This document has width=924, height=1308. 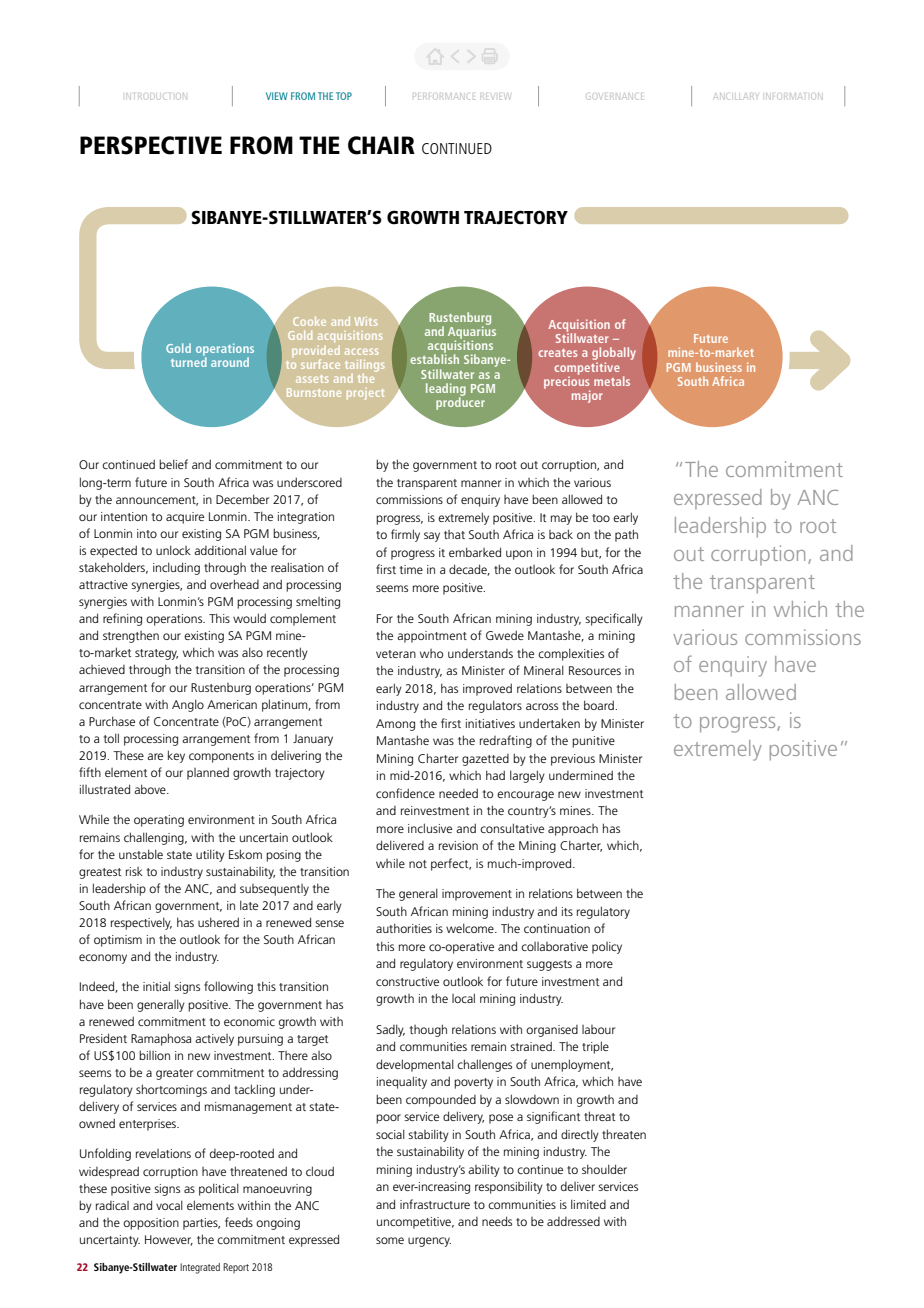 What do you see at coordinates (792, 95) in the document?
I see `INFORMATION` at bounding box center [792, 95].
